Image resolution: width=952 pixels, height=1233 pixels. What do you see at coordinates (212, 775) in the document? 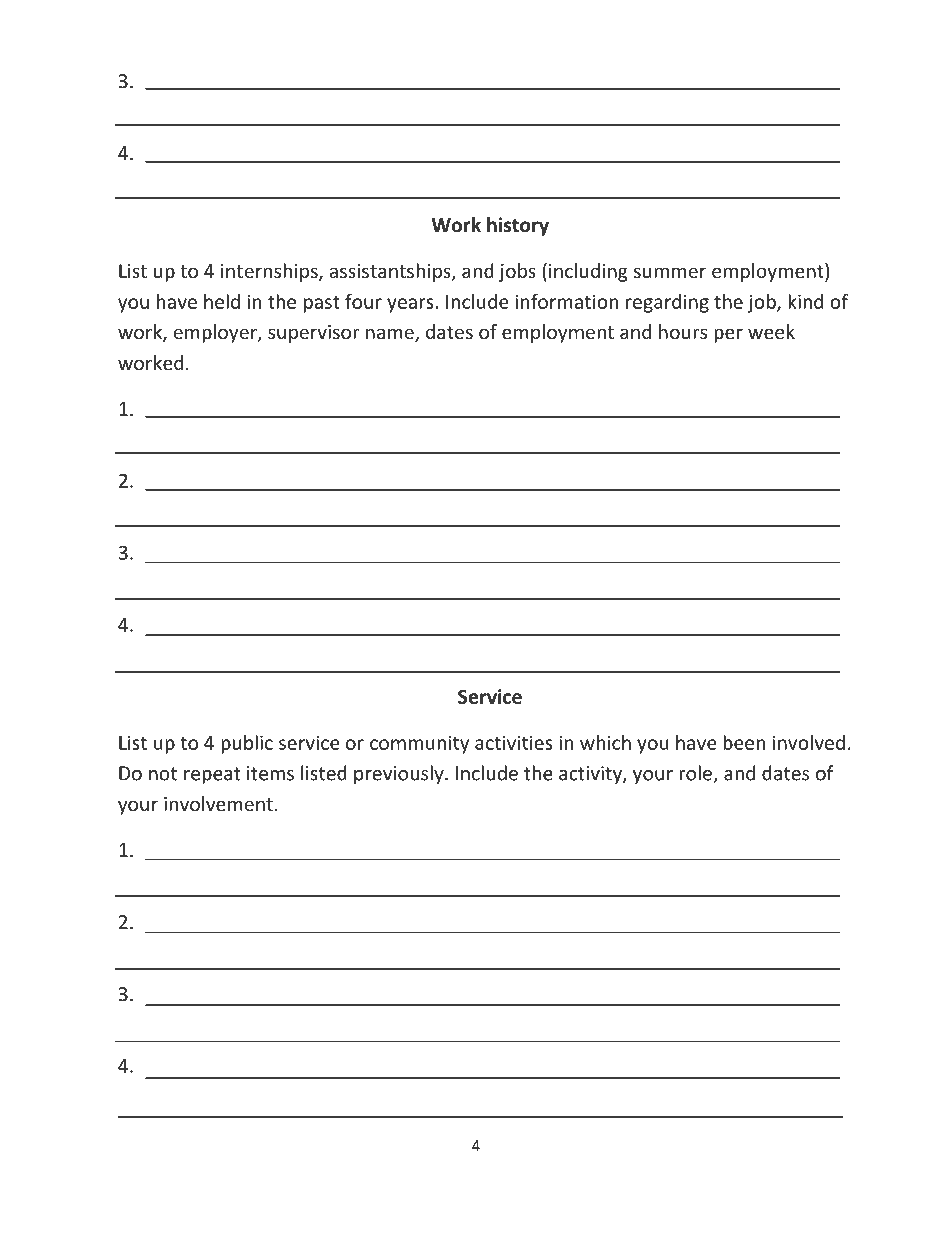
I see `repeat` at bounding box center [212, 775].
